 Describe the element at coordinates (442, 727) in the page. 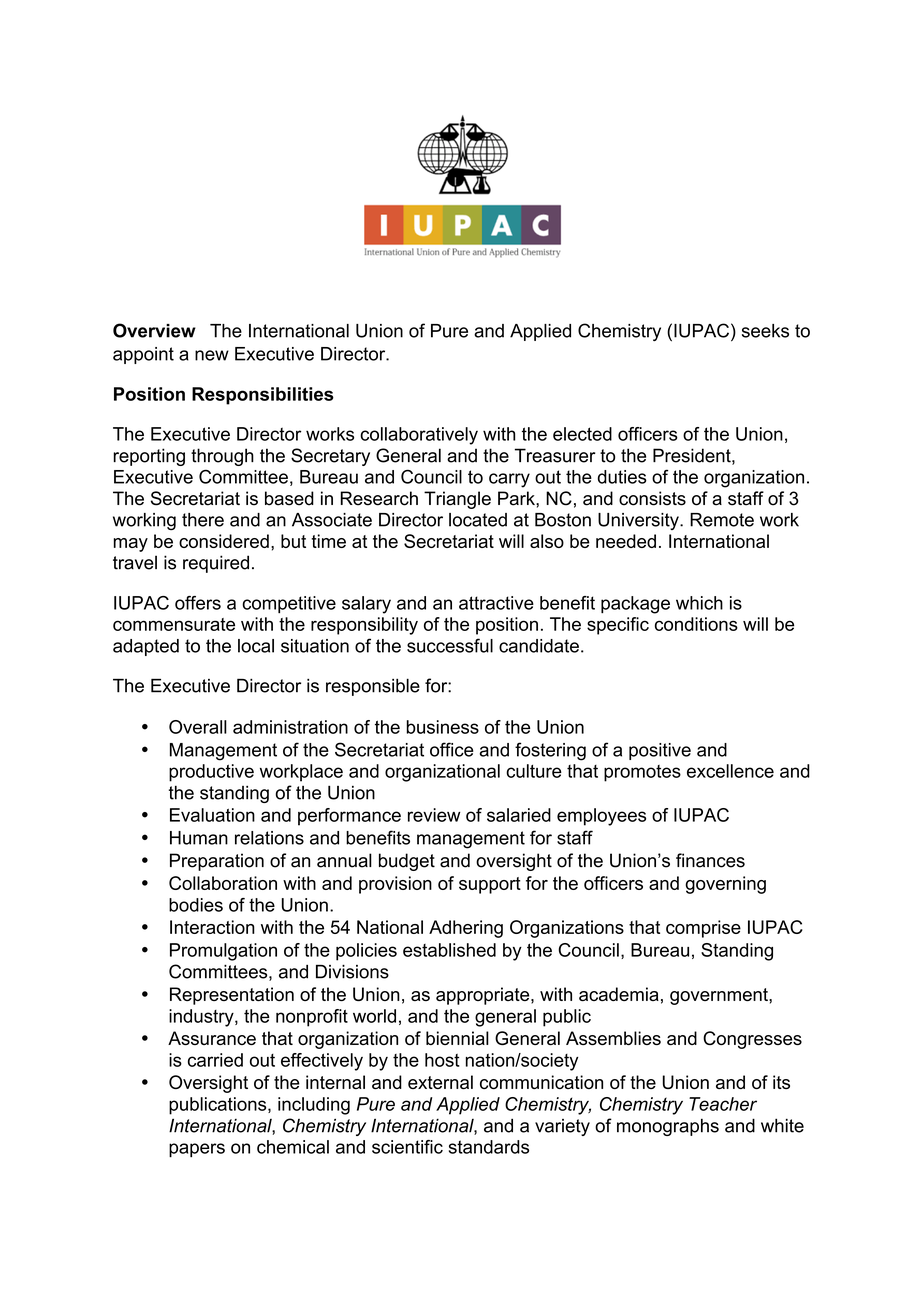

I see `business` at that location.
